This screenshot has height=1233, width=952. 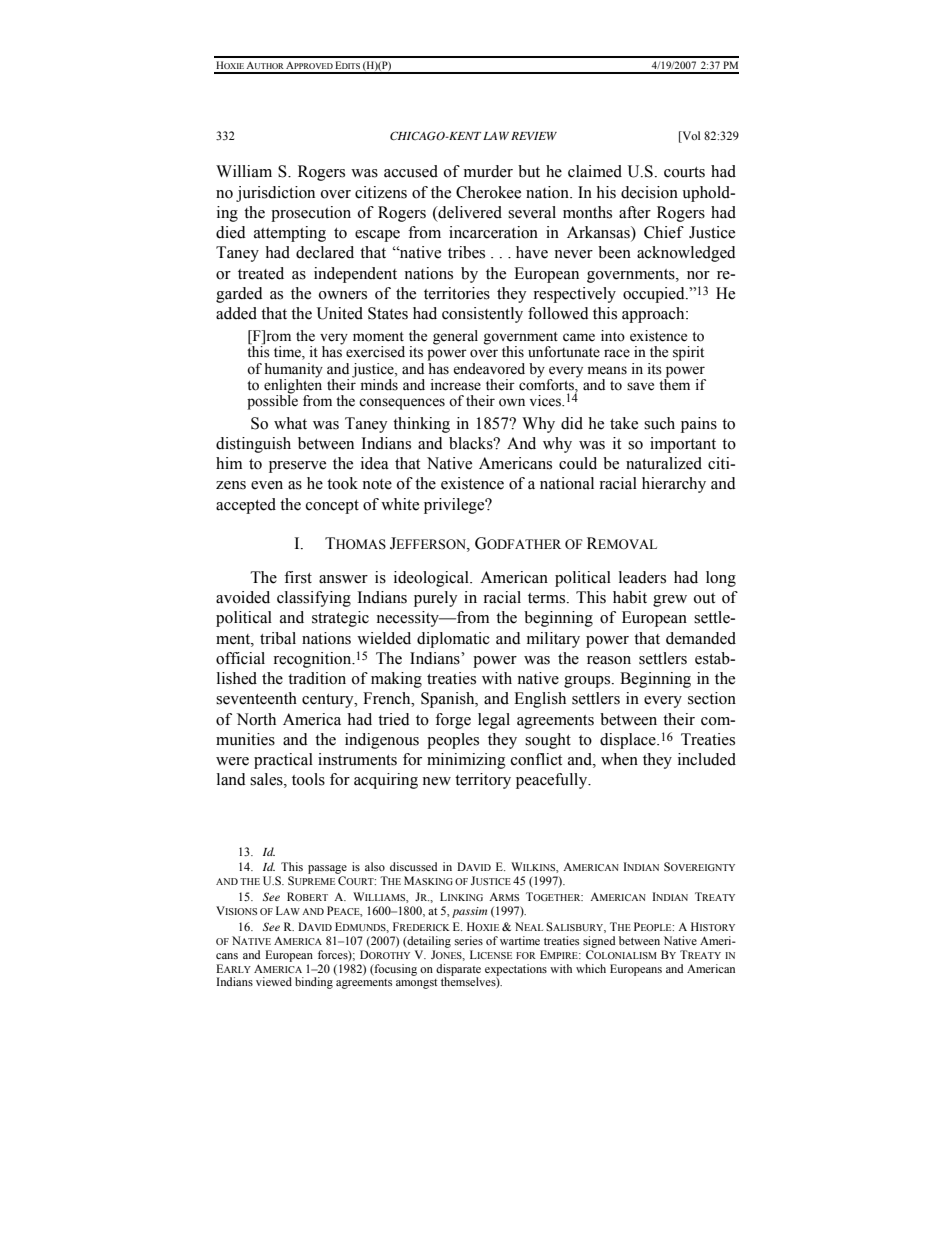 What do you see at coordinates (599, 942) in the screenshot?
I see `signed` at bounding box center [599, 942].
